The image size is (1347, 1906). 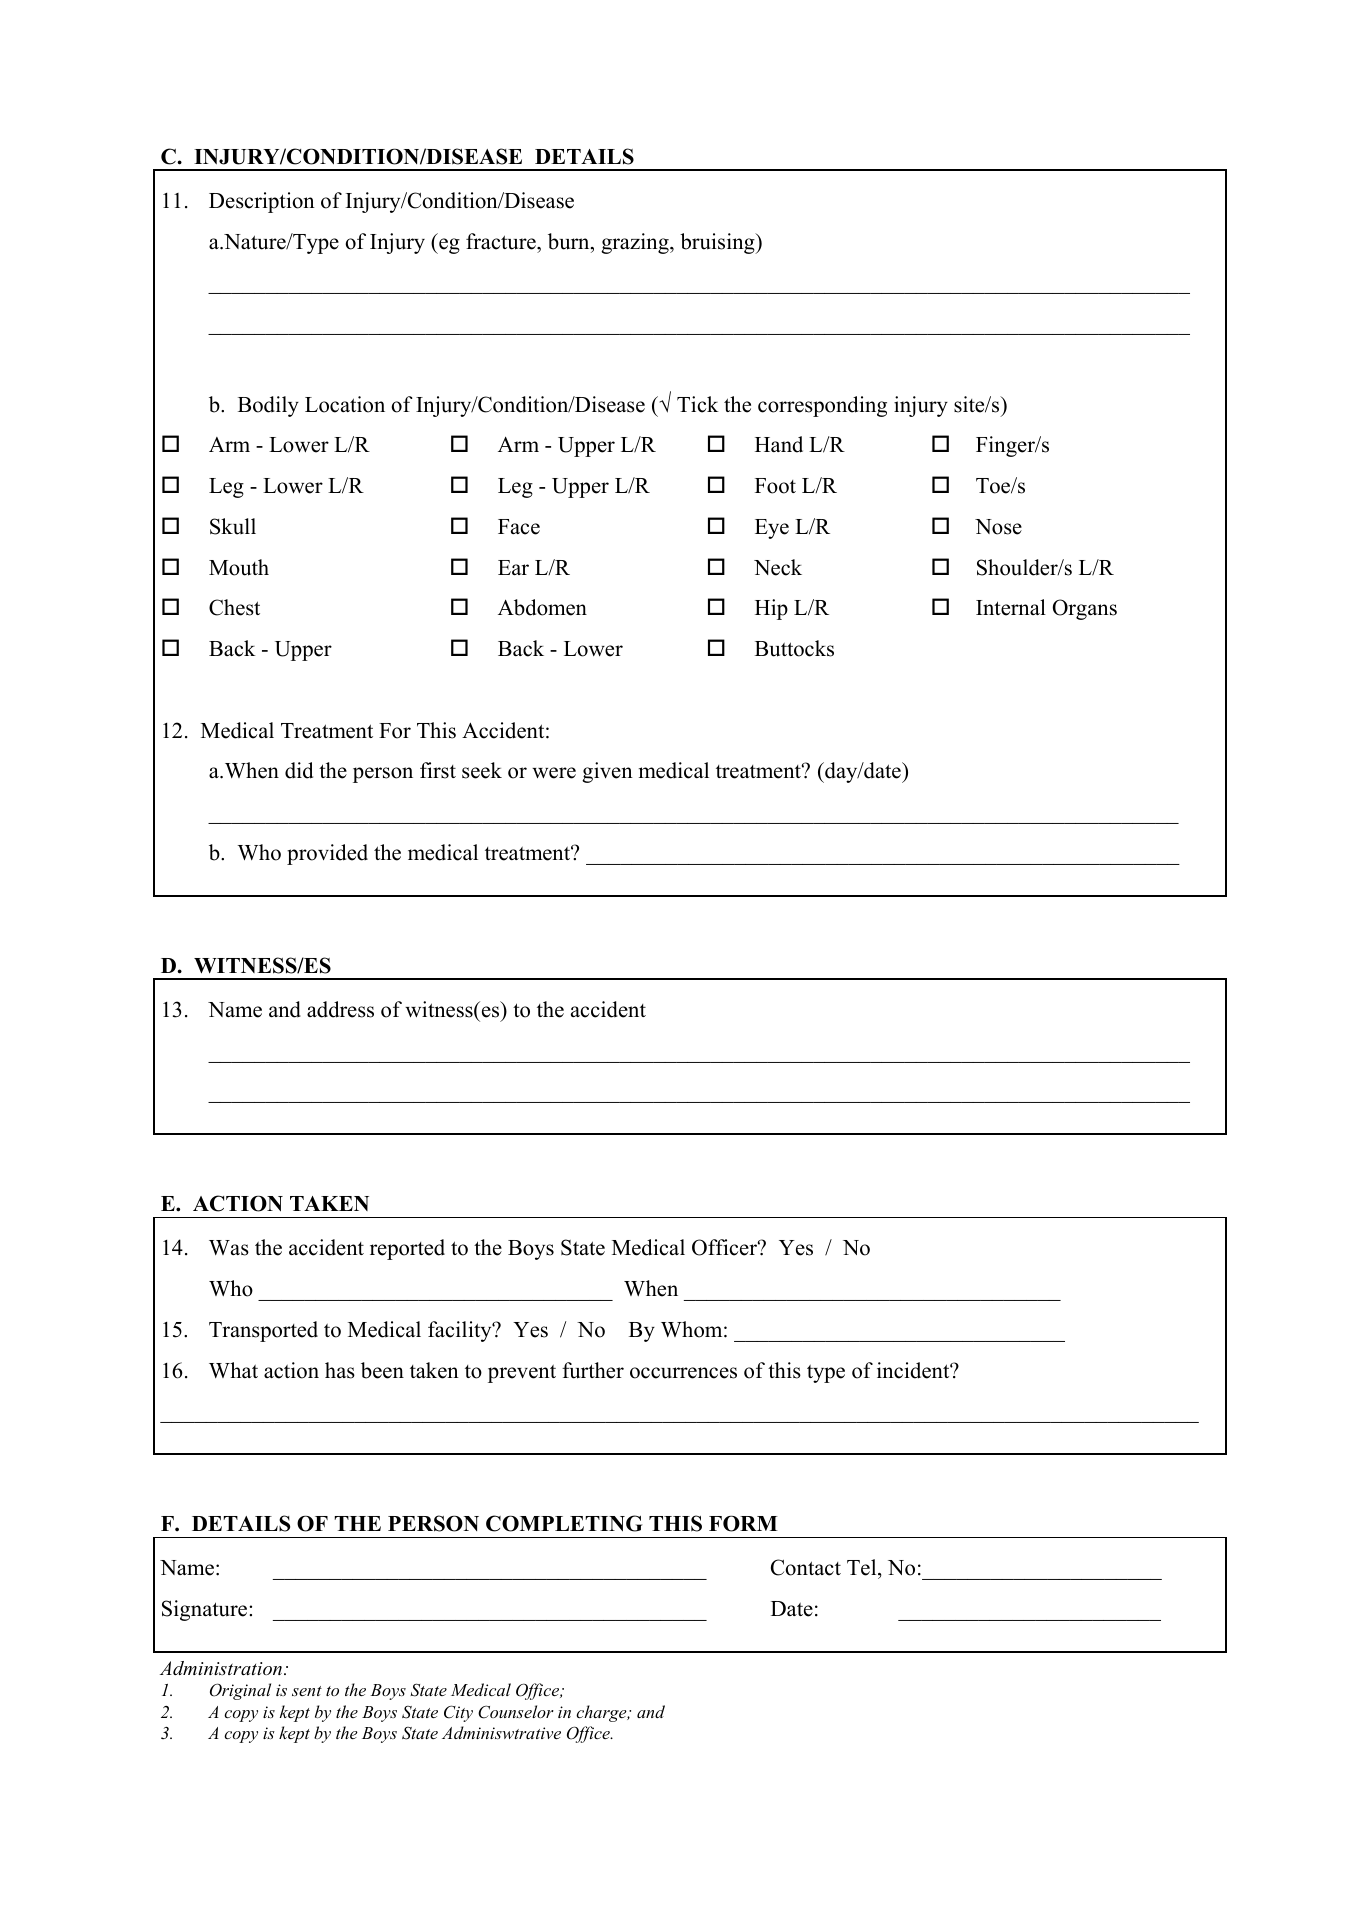 I want to click on given, so click(x=607, y=772).
